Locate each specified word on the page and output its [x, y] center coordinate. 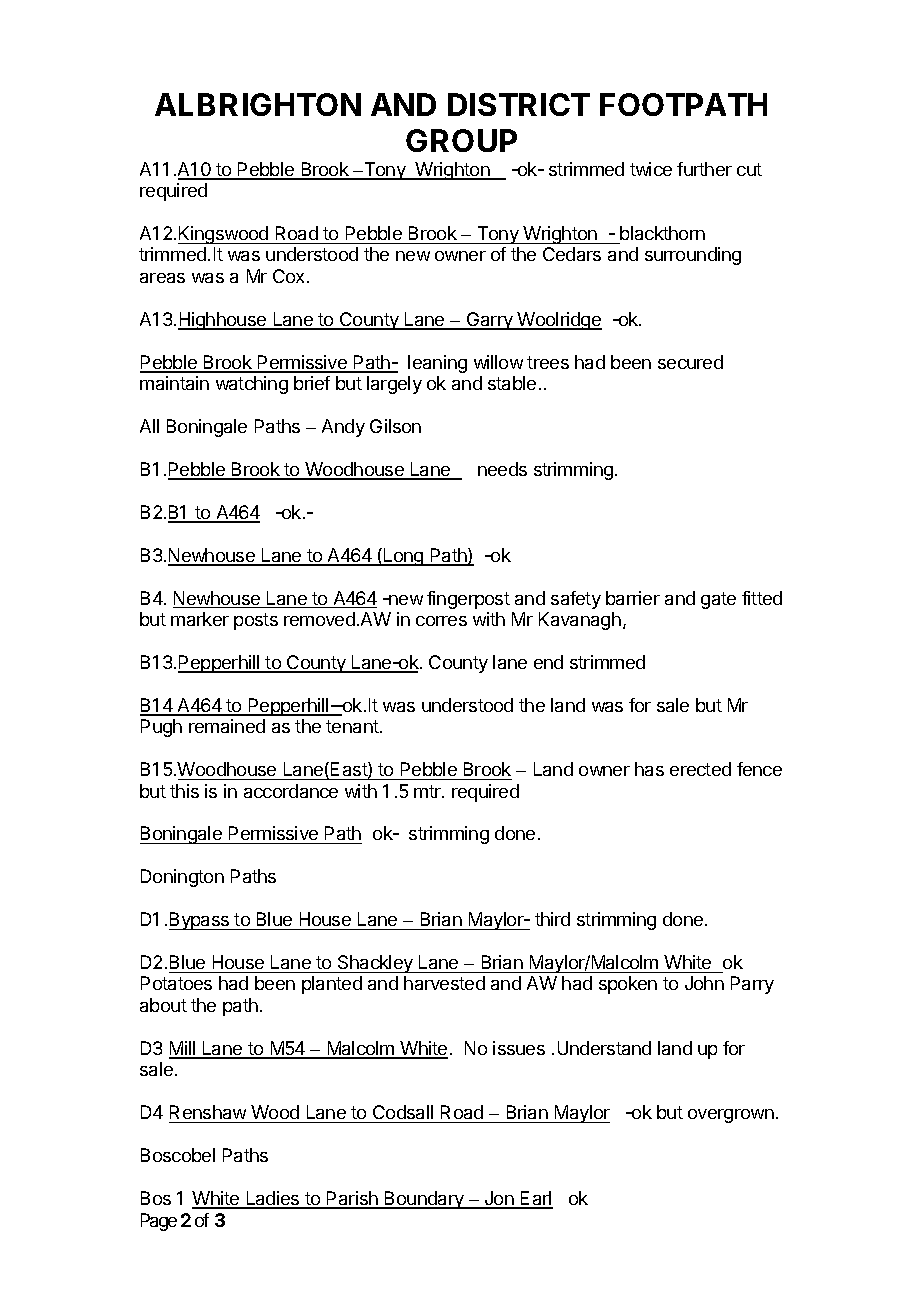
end [548, 662]
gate [718, 600]
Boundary [424, 1200]
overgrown [731, 1116]
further [704, 169]
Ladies [273, 1199]
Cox [288, 276]
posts [256, 621]
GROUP [461, 140]
